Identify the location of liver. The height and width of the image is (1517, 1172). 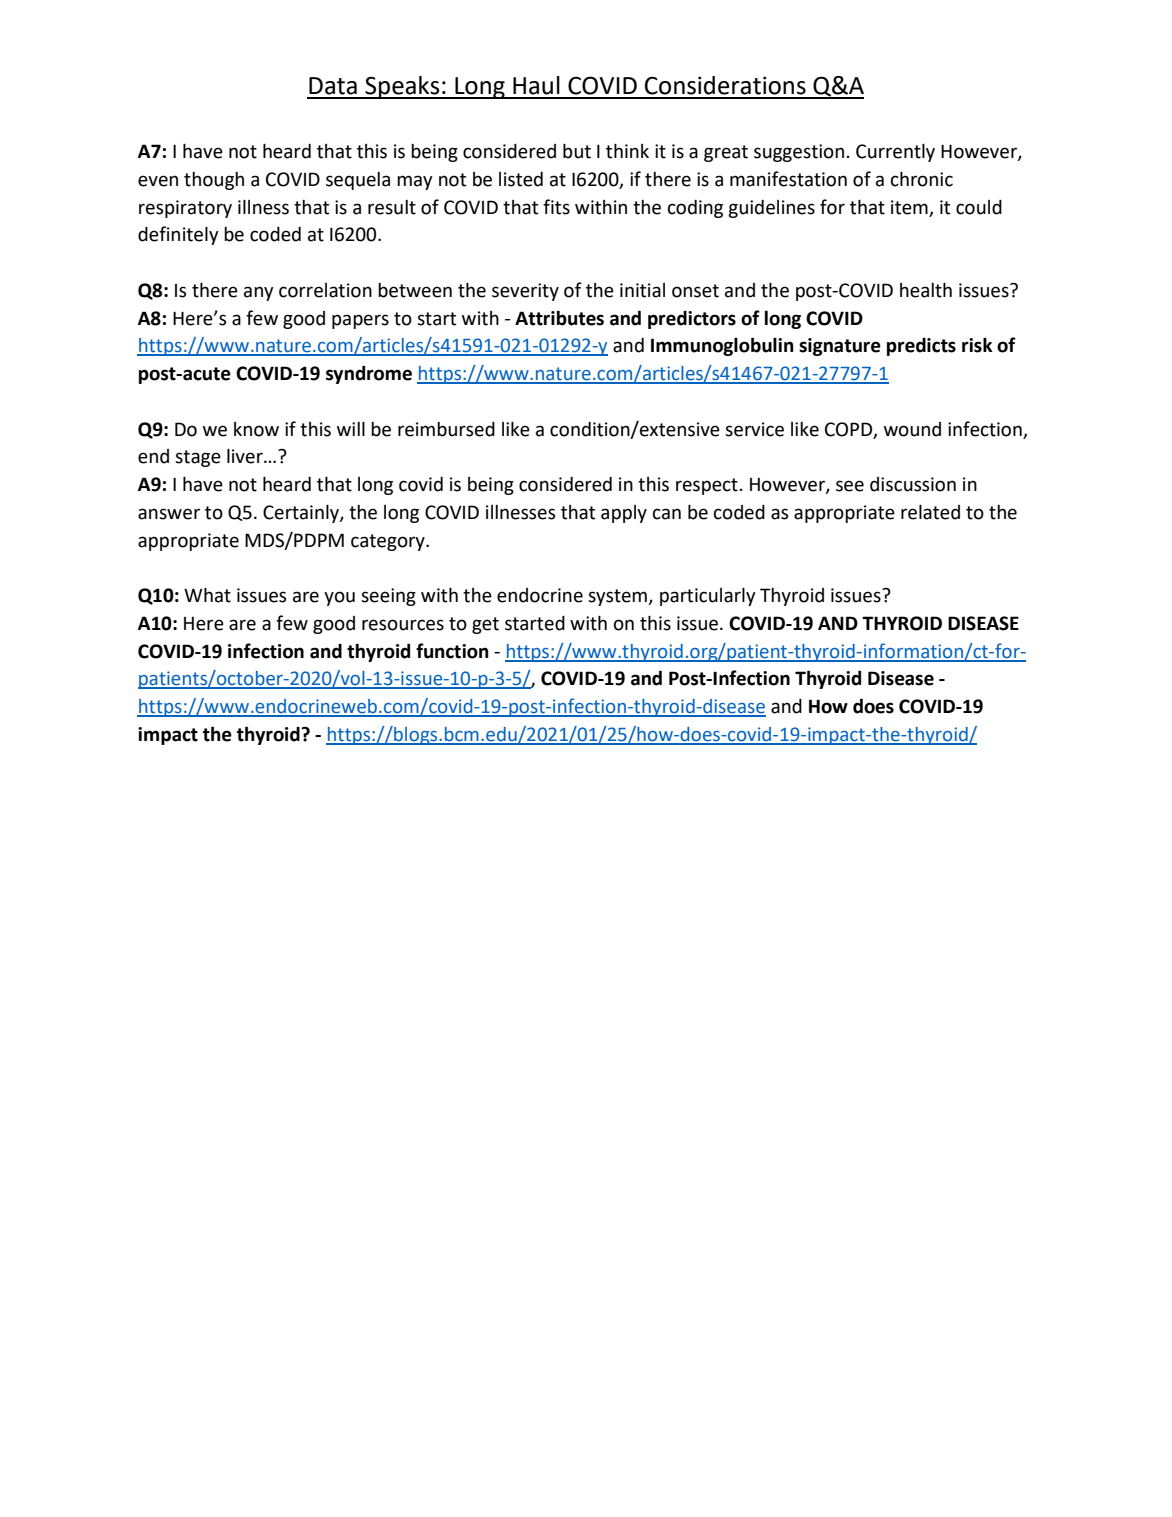
(246, 456).
